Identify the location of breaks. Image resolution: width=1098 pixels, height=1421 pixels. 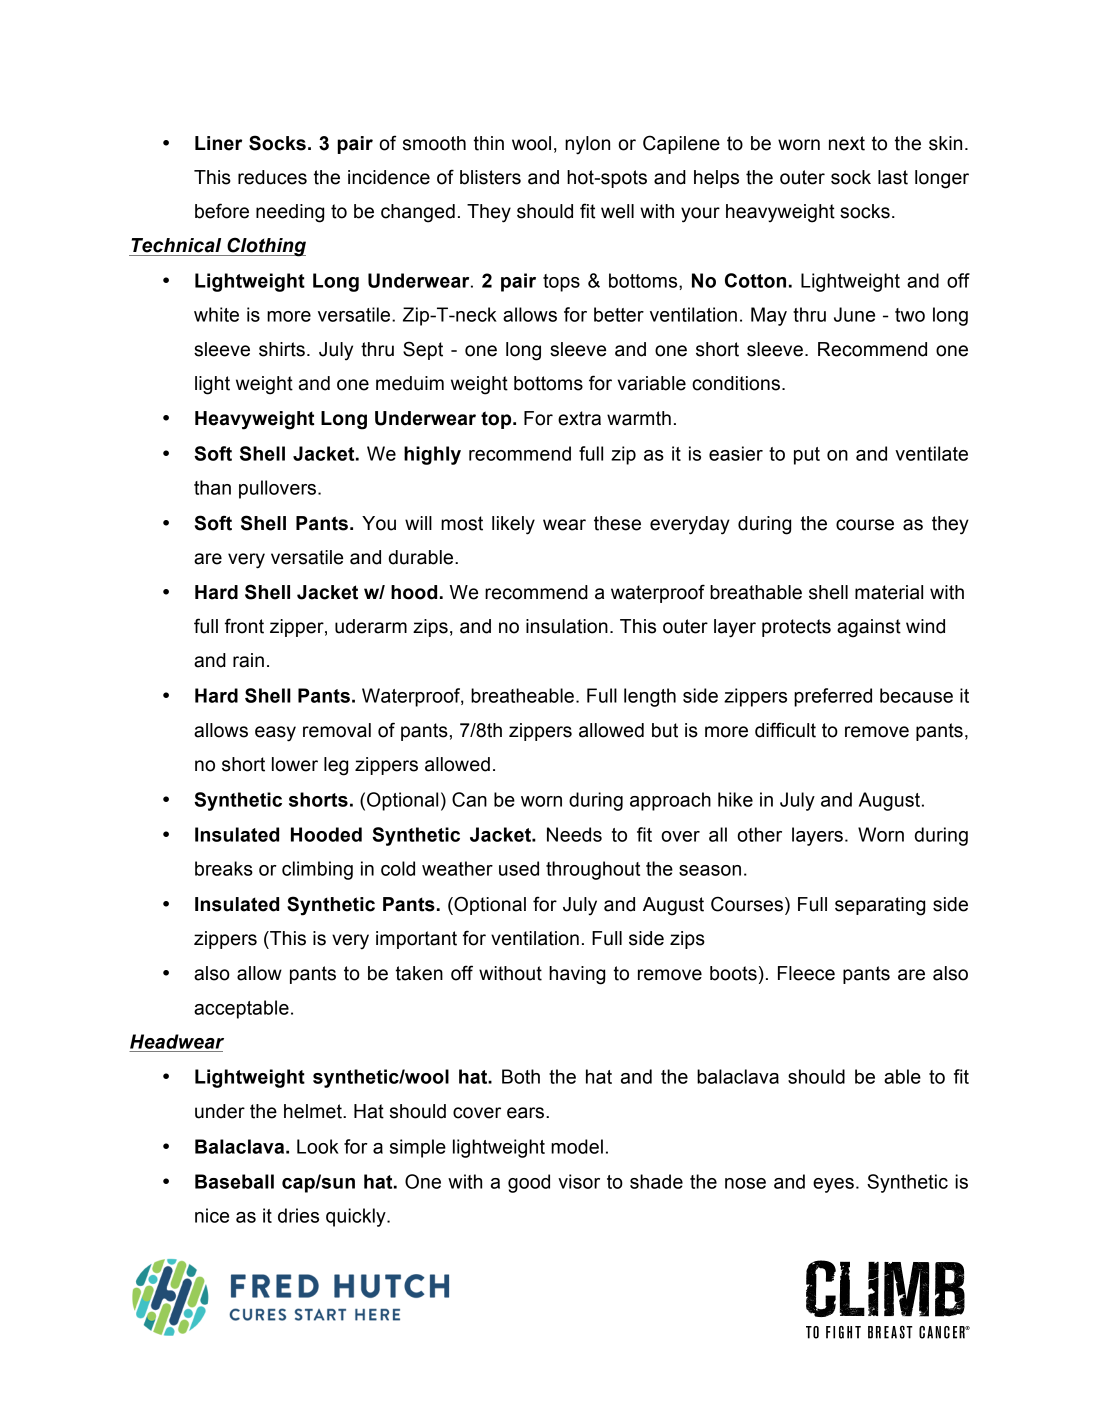
(224, 868).
